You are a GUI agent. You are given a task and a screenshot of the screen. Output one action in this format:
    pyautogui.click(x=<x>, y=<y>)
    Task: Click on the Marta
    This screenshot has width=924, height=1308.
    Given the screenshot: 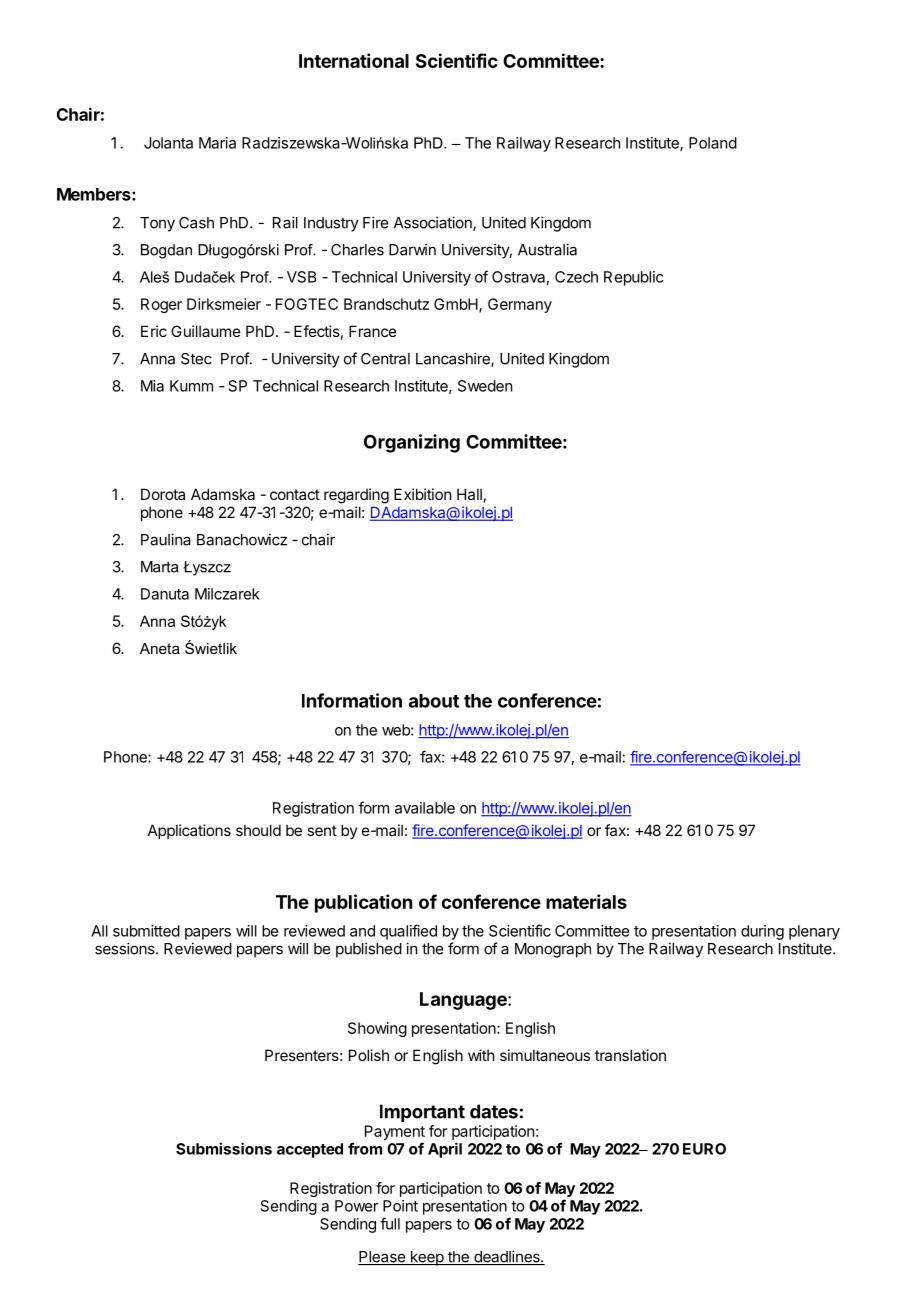 What is the action you would take?
    pyautogui.click(x=159, y=567)
